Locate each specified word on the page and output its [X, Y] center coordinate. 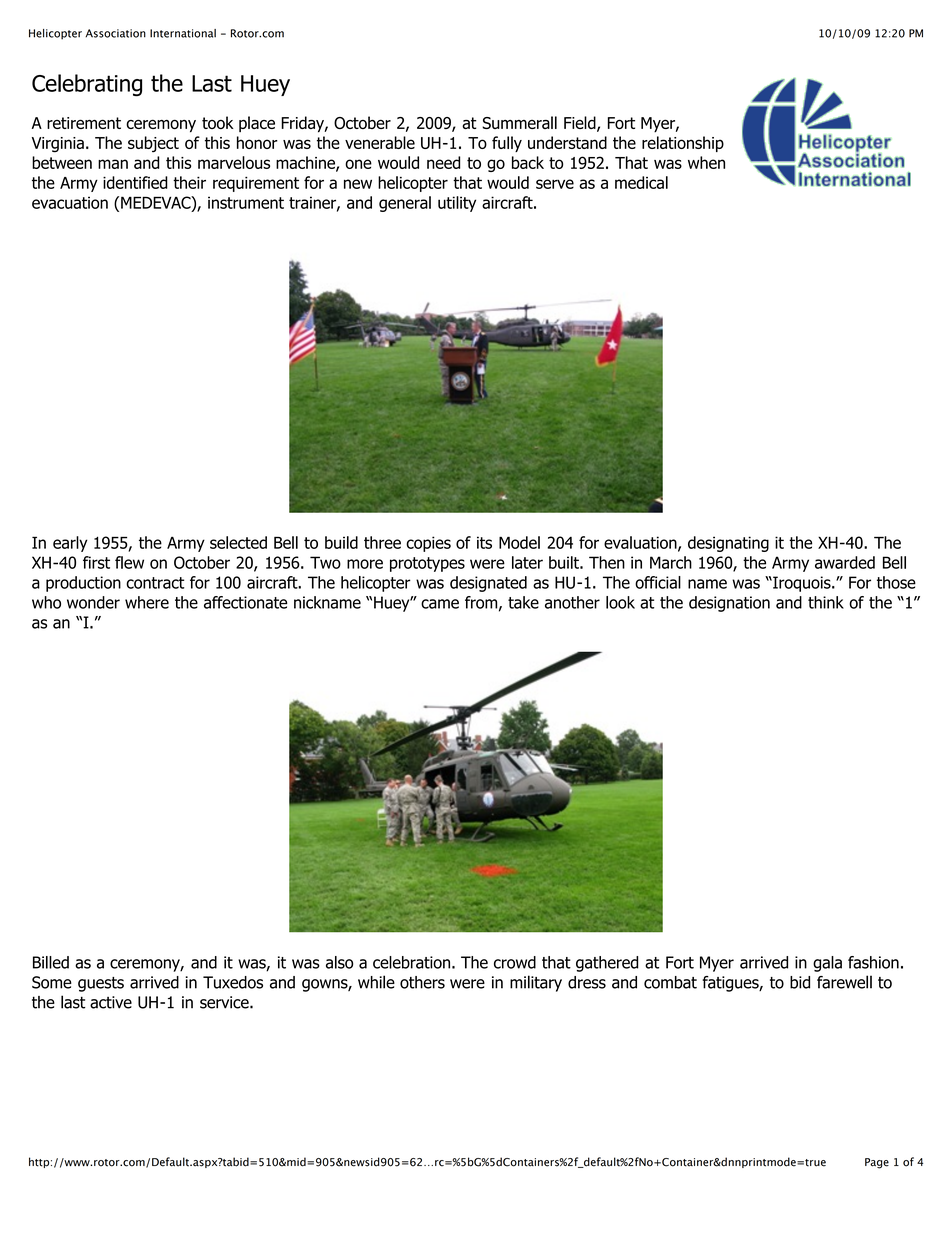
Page [877, 1163]
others [422, 982]
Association [115, 33]
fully [507, 144]
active [111, 1002]
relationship [683, 144]
